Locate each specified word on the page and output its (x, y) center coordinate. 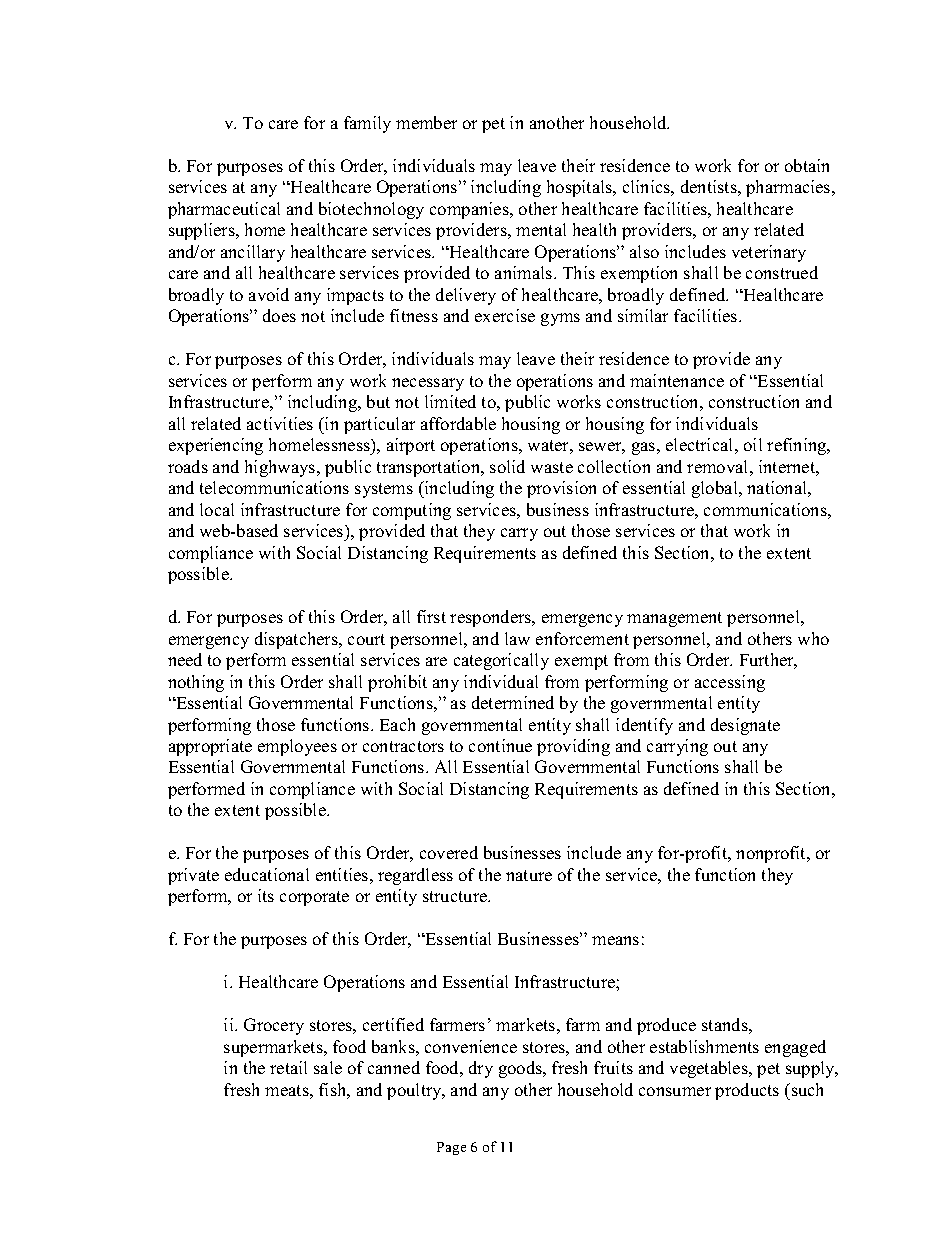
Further (768, 661)
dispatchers (297, 640)
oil (753, 444)
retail (288, 1067)
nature (529, 875)
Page (451, 1148)
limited (450, 401)
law (517, 638)
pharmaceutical (224, 210)
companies (470, 210)
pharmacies (789, 188)
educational (267, 874)
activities (280, 423)
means (615, 940)
